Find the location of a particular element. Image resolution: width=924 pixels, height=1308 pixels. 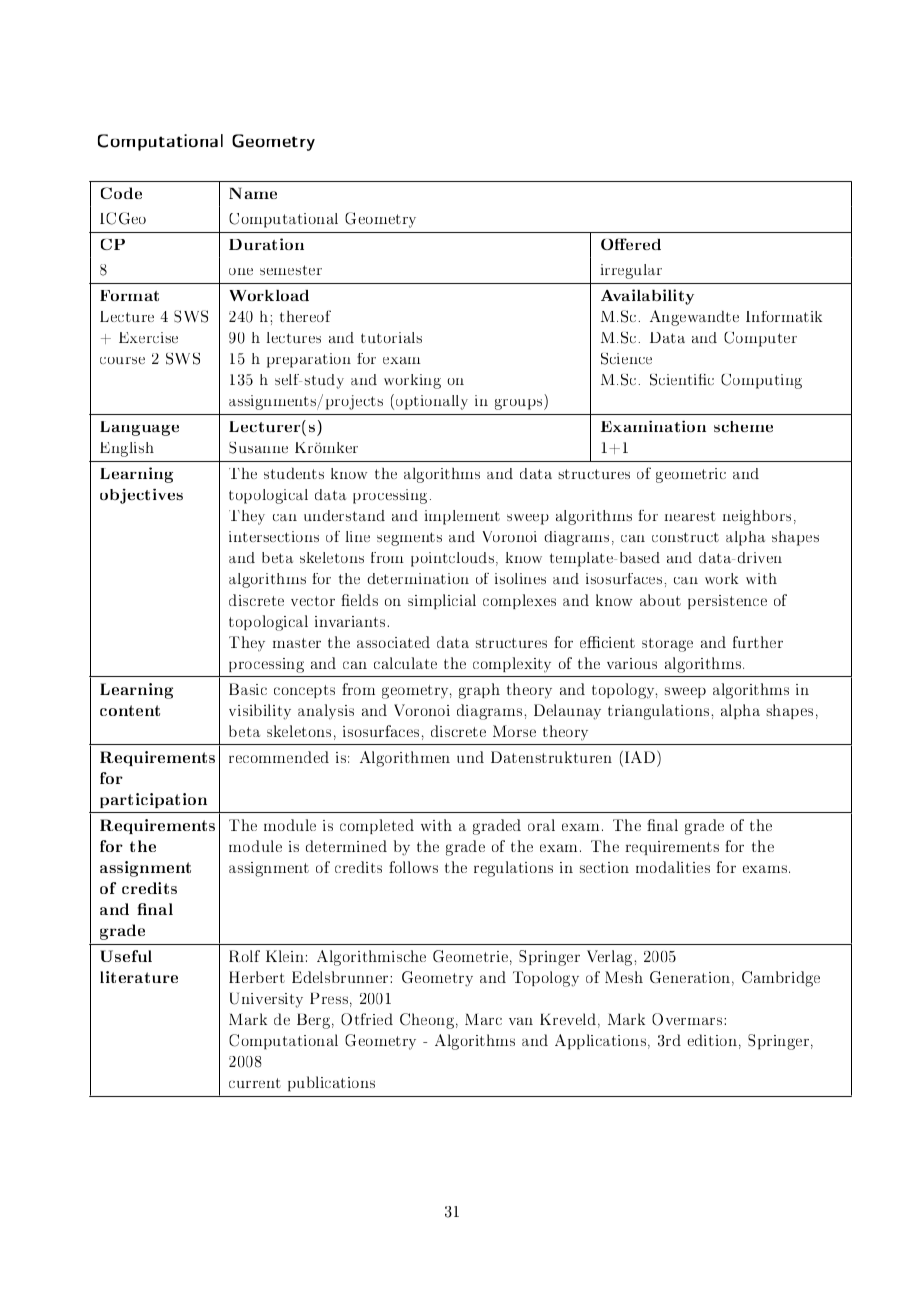

objectives is located at coordinates (141, 496).
